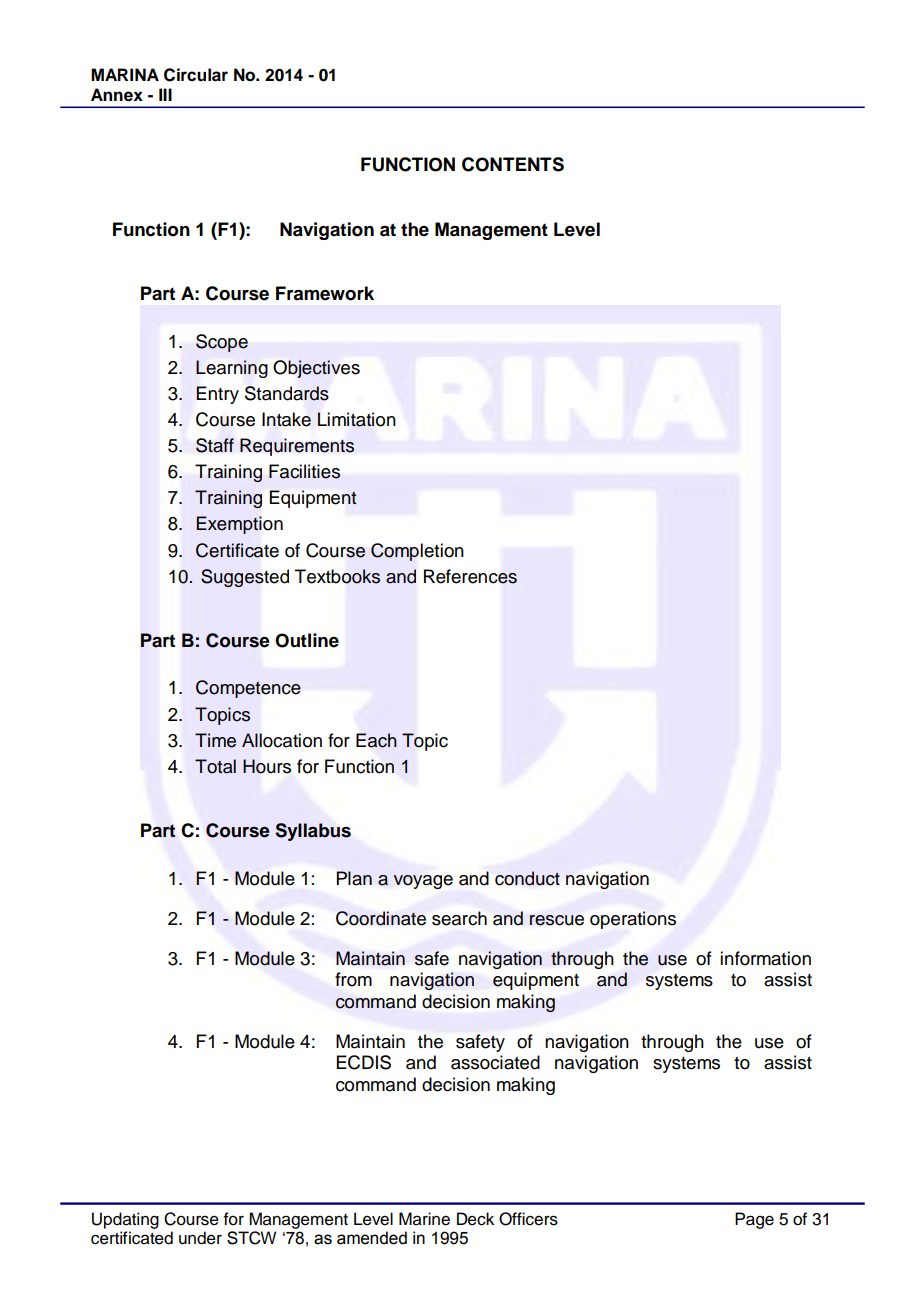 The image size is (924, 1307). I want to click on CONTENTS, so click(513, 164).
